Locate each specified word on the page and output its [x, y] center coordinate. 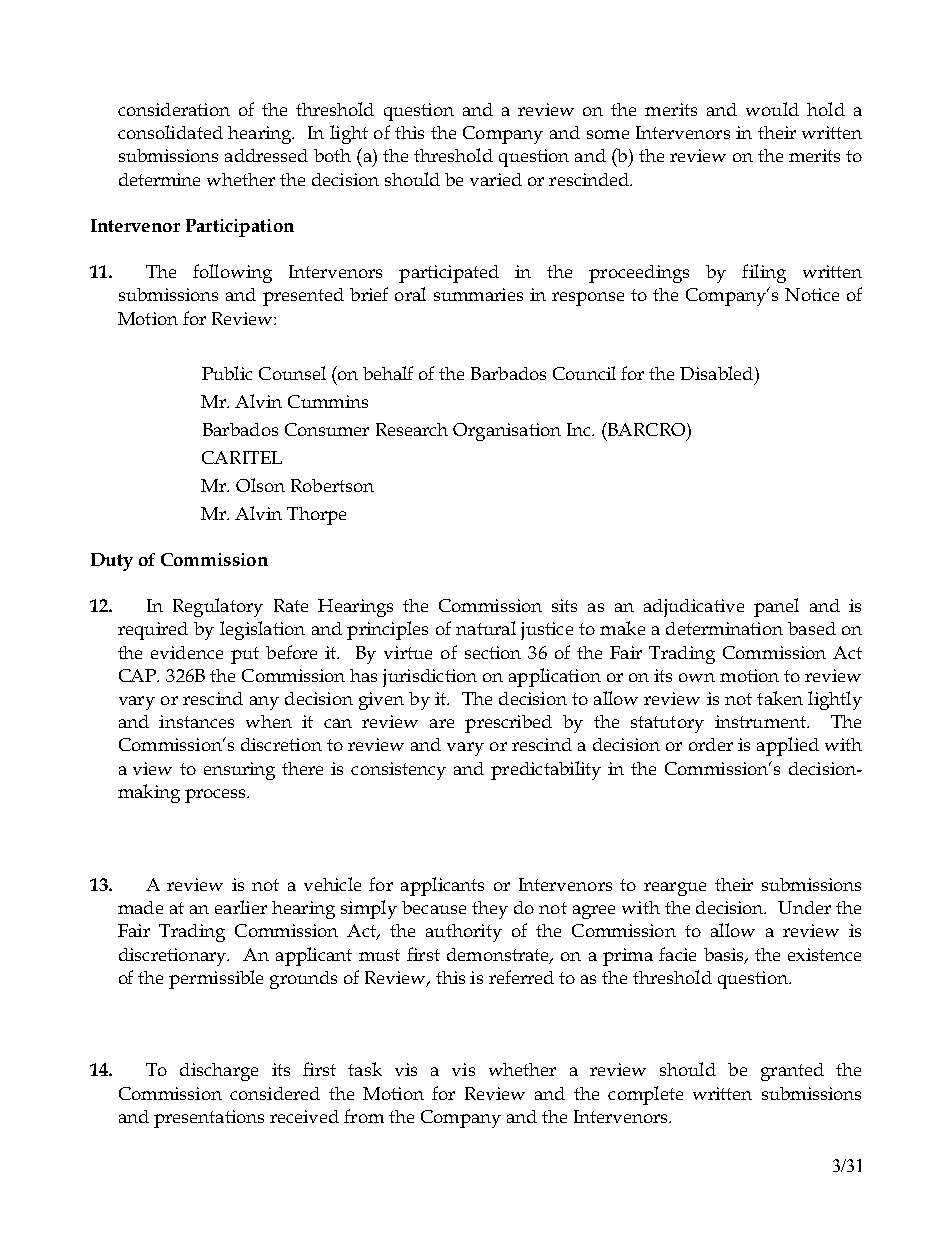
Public [227, 373]
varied [496, 179]
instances [196, 721]
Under [804, 907]
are [442, 723]
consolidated [170, 132]
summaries [478, 294]
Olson [260, 485]
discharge [219, 1072]
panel [776, 607]
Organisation [507, 432]
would [772, 109]
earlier [241, 907]
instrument [761, 721]
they [490, 910]
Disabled [718, 373]
